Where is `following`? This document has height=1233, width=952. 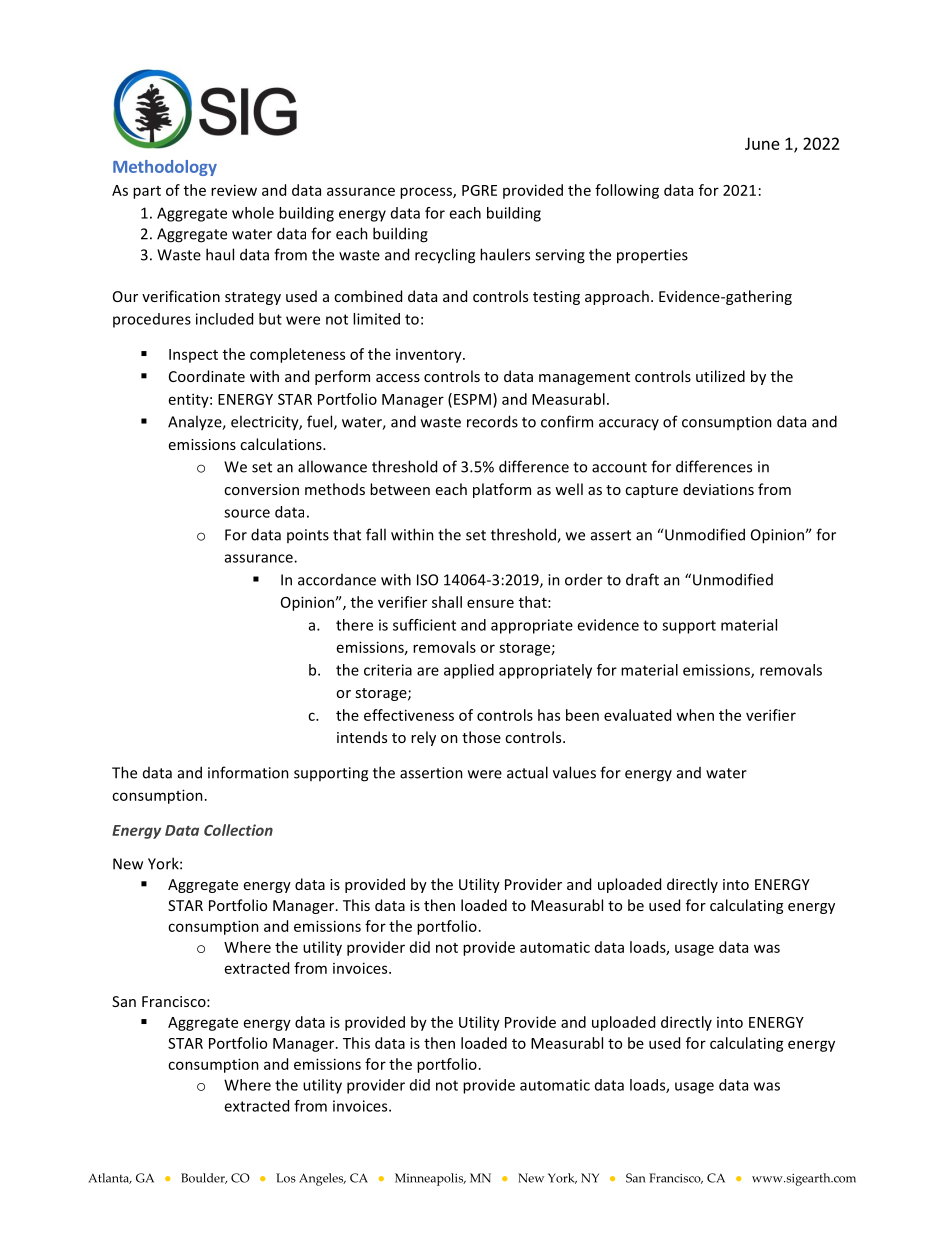 following is located at coordinates (627, 191).
